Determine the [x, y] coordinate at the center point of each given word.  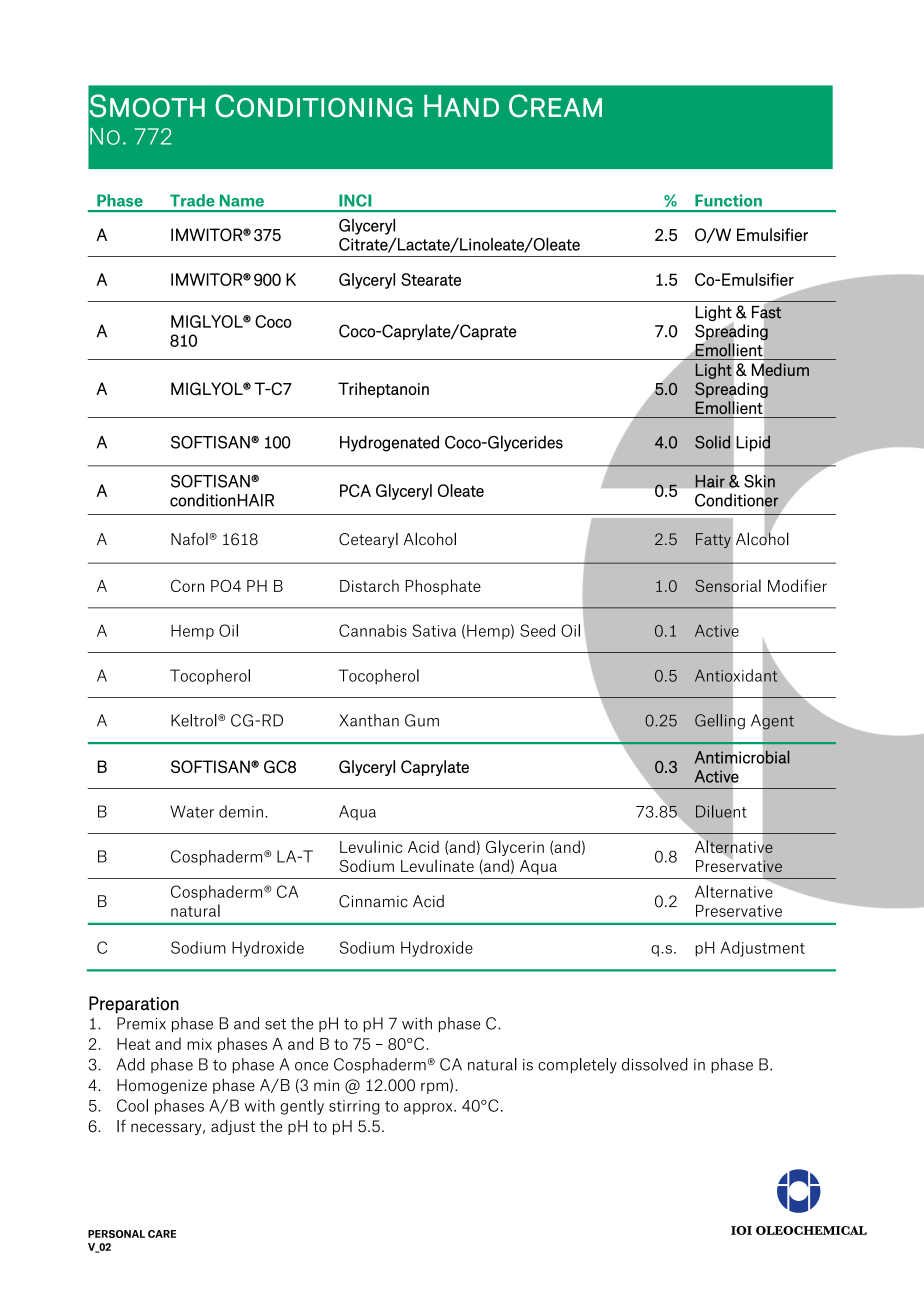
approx [429, 1109]
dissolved [655, 1064]
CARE [162, 1234]
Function [728, 200]
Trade [192, 200]
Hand [461, 106]
